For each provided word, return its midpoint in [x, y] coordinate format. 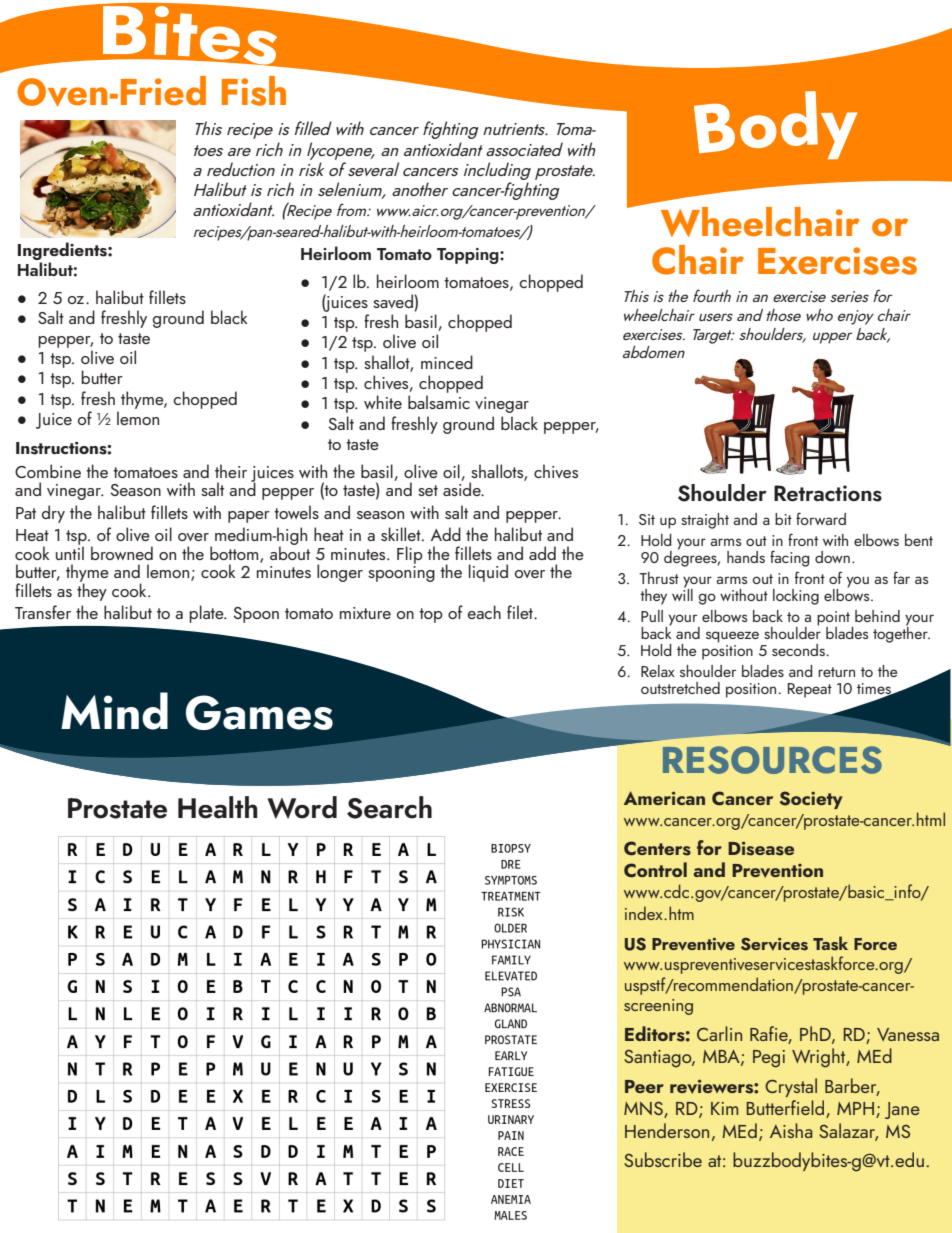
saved [394, 302]
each [484, 612]
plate [207, 614]
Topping [469, 256]
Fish [254, 91]
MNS [644, 1110]
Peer [644, 1086]
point [833, 618]
